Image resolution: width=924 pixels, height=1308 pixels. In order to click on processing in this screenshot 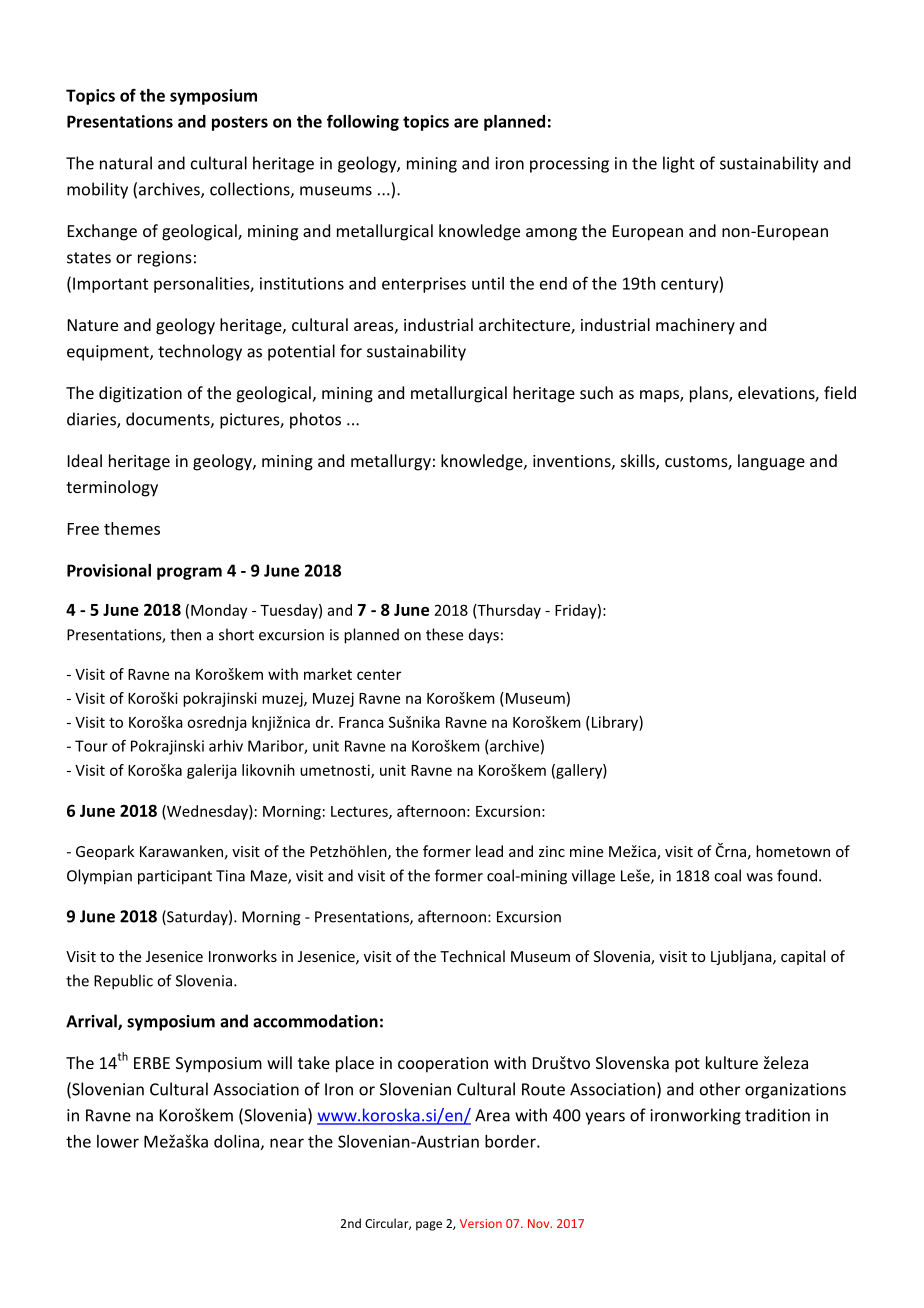, I will do `click(569, 165)`.
